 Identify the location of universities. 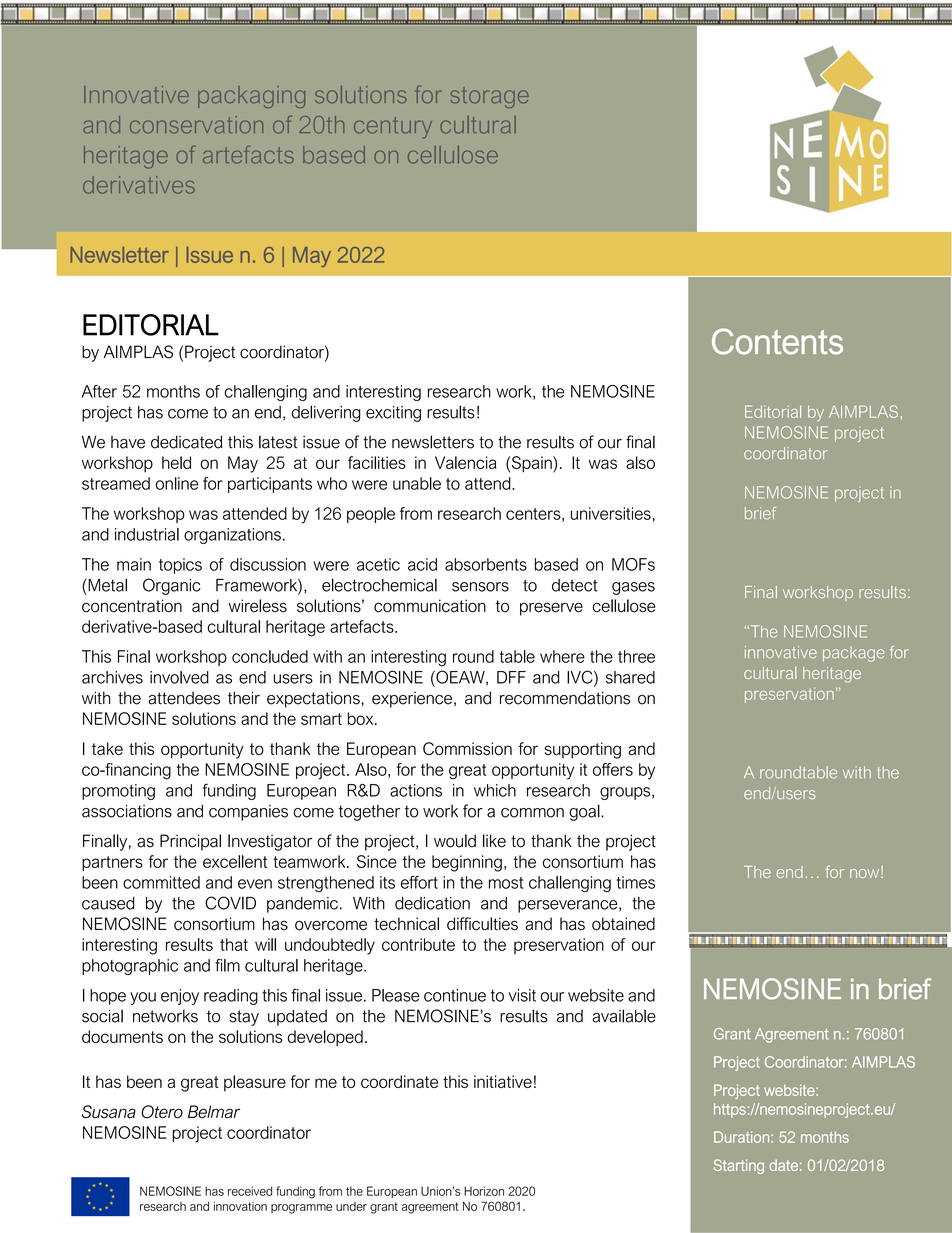
(611, 513).
